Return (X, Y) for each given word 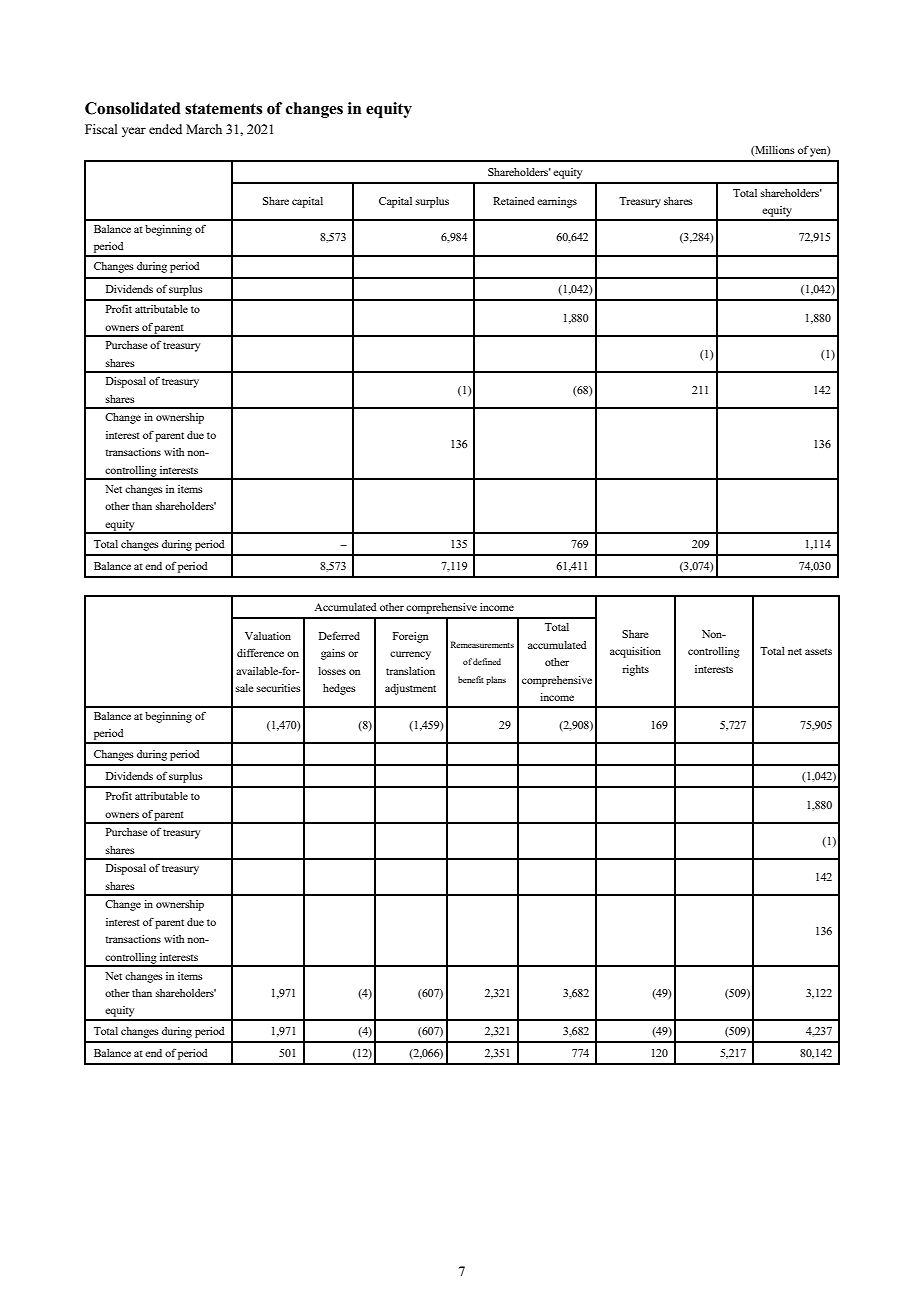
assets (818, 651)
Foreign (410, 637)
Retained (514, 201)
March (204, 129)
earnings (557, 202)
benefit (471, 679)
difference (260, 652)
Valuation (268, 636)
